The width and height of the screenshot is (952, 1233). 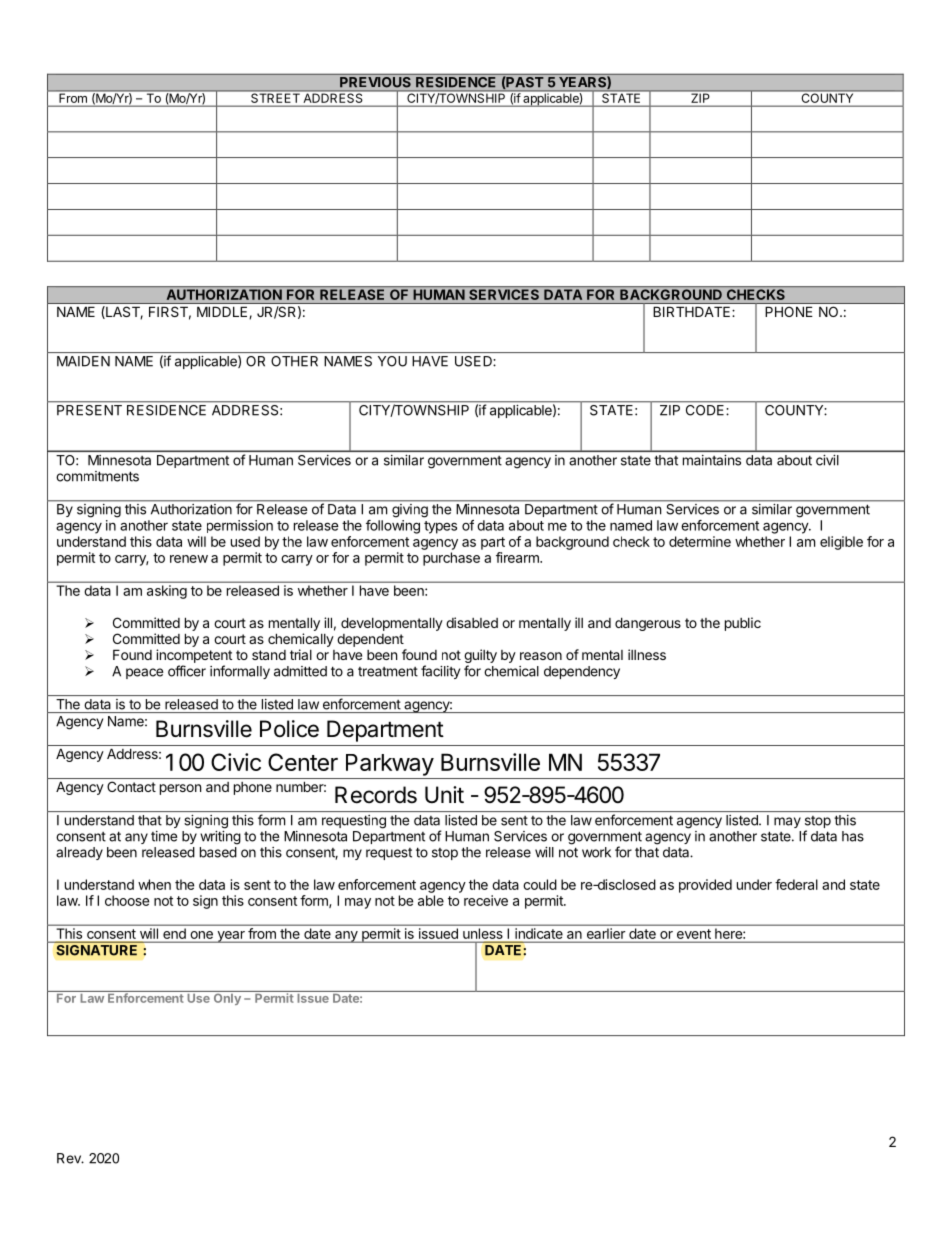 I want to click on determine, so click(x=700, y=541).
